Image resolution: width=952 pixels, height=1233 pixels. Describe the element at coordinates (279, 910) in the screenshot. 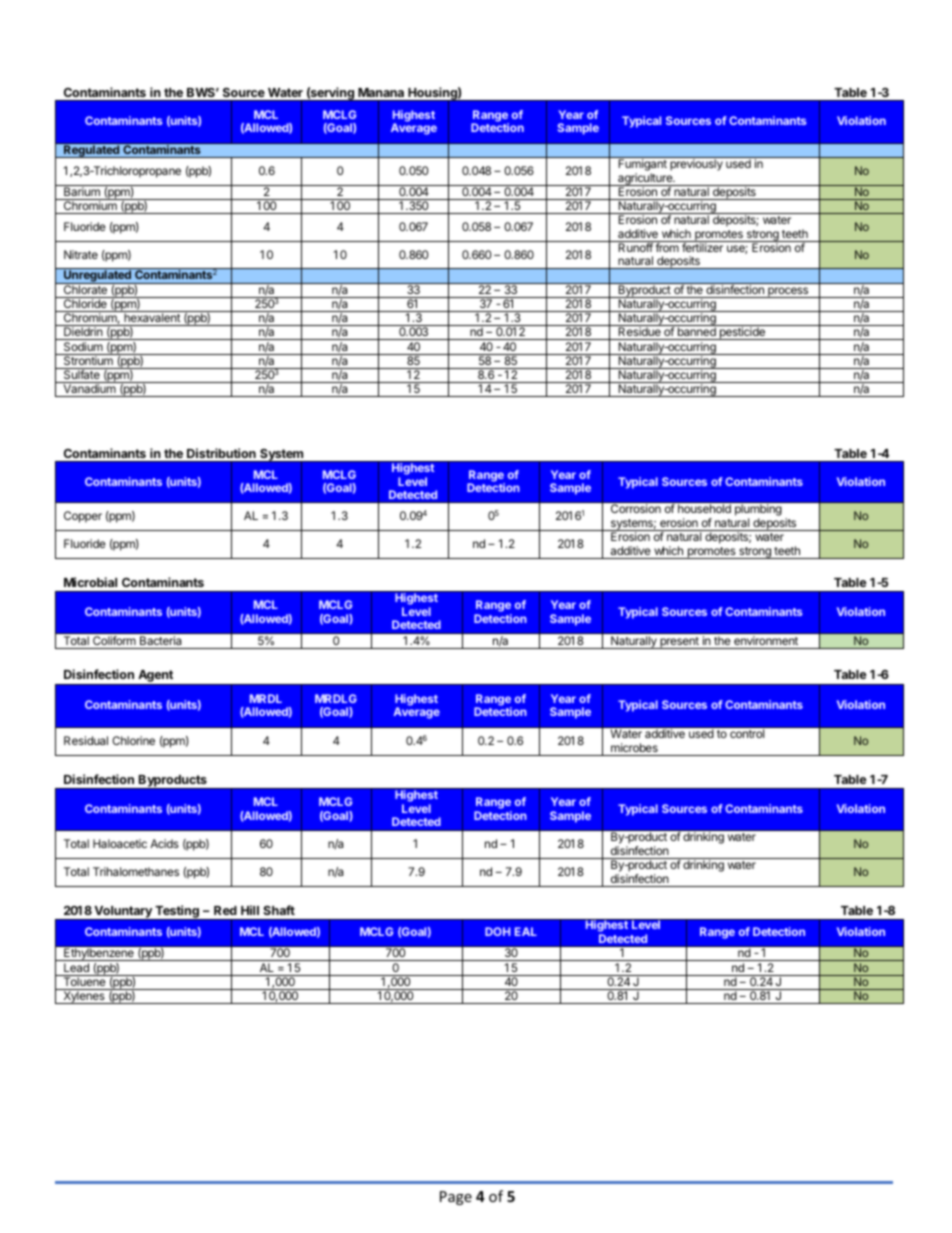

I see `Shaft` at that location.
